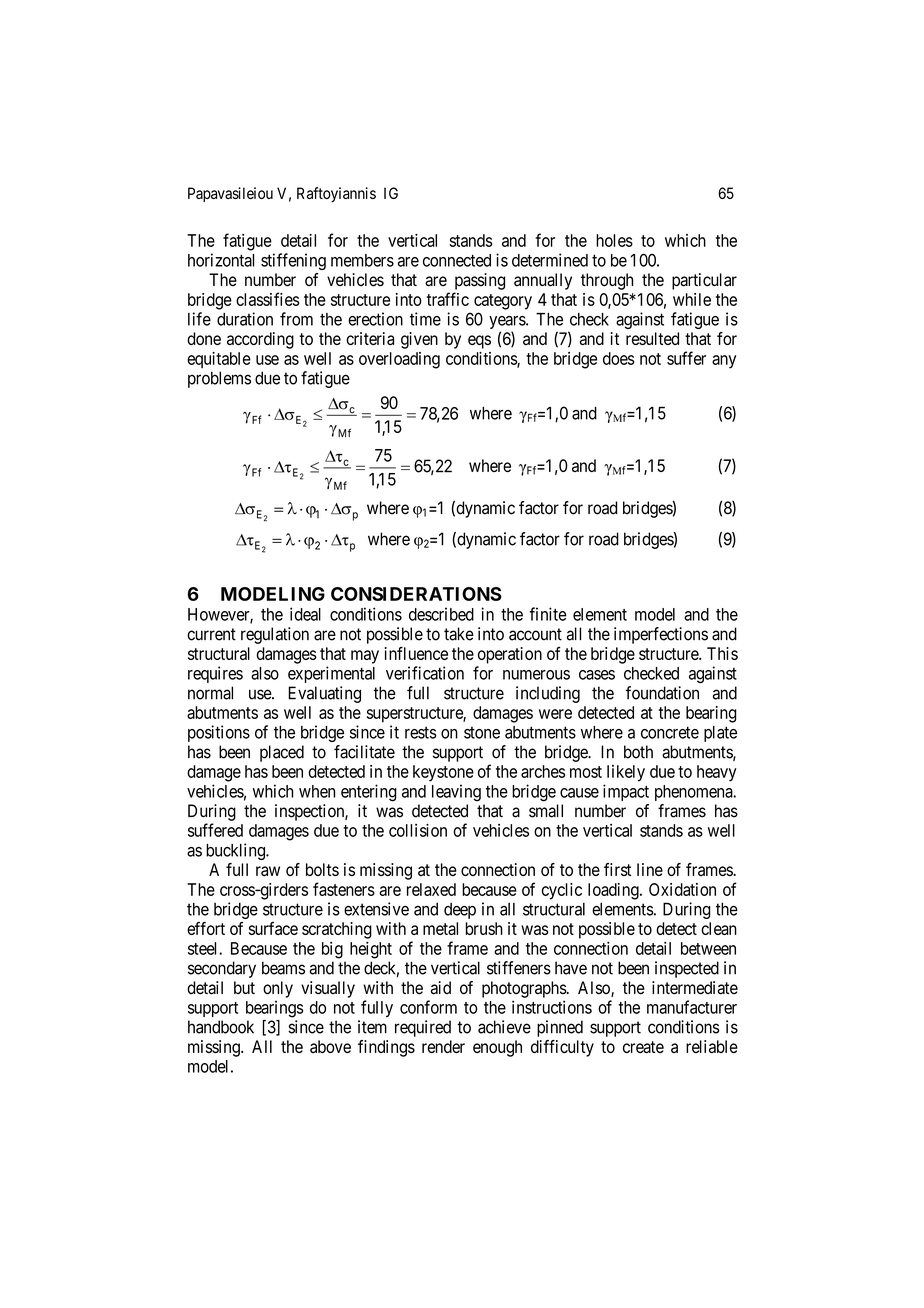 The image size is (924, 1308). Describe the element at coordinates (305, 614) in the image. I see `ideal` at that location.
